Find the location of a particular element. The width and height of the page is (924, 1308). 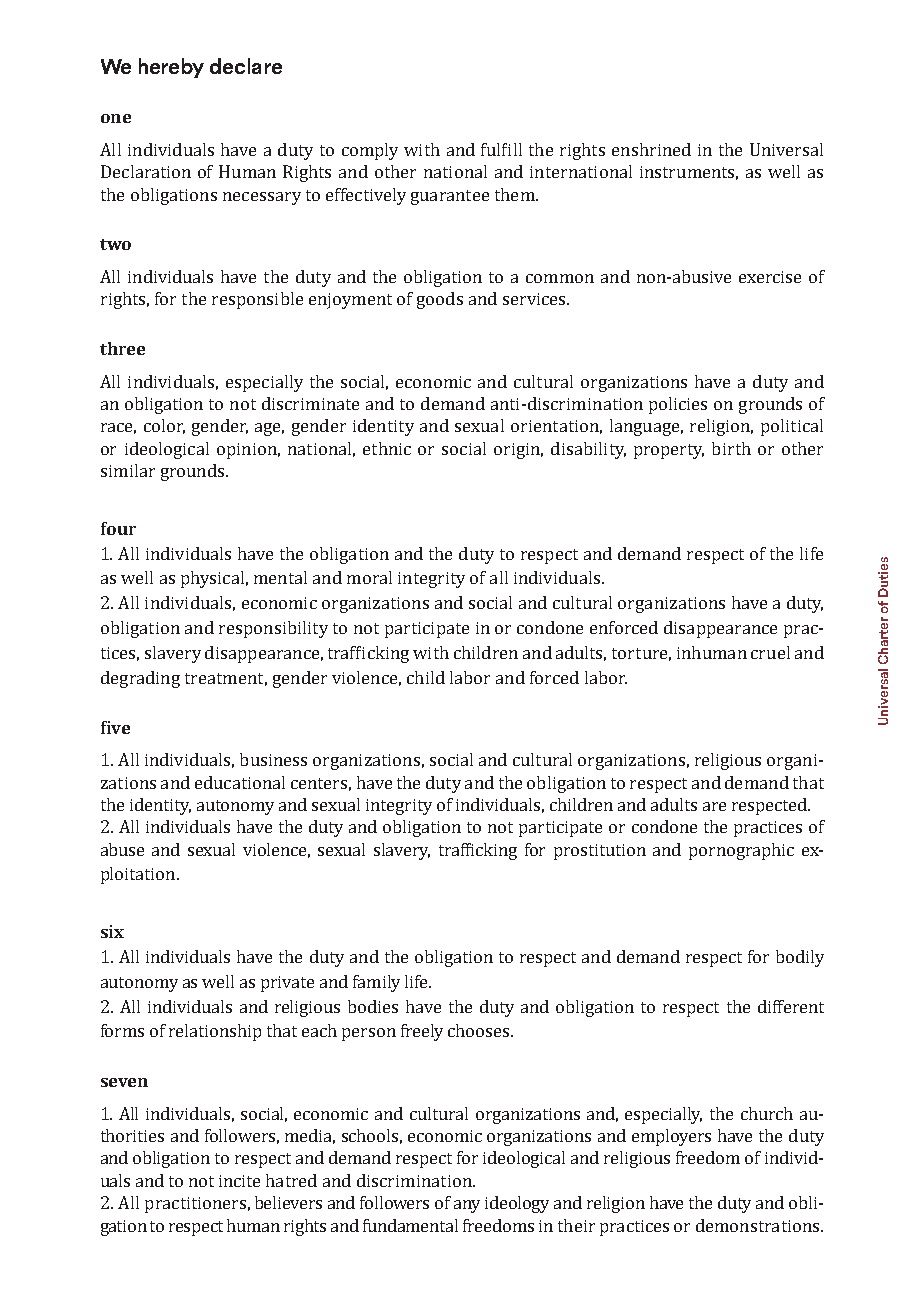

demonstrations is located at coordinates (759, 1225).
